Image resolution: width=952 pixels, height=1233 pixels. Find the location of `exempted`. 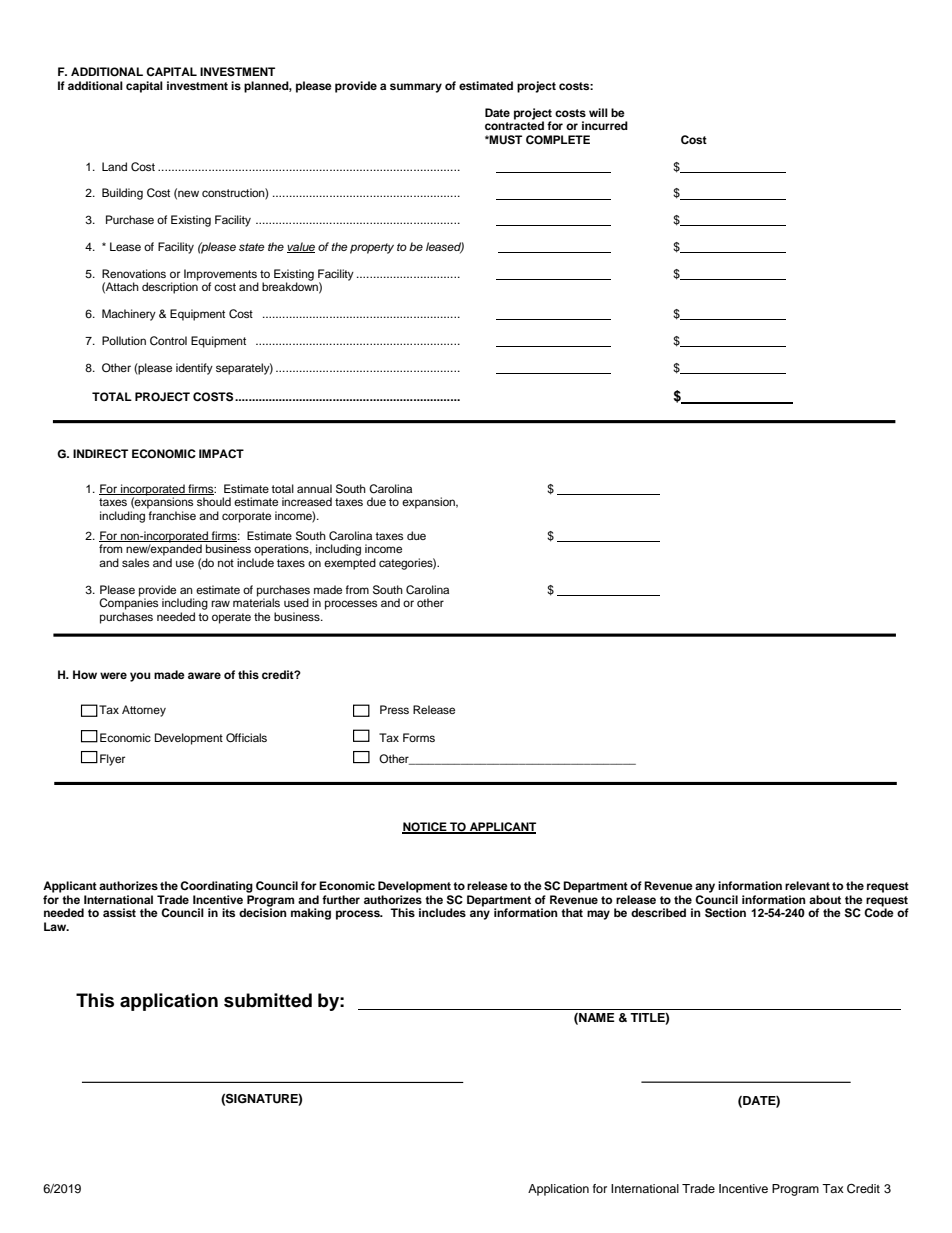

exempted is located at coordinates (350, 564).
